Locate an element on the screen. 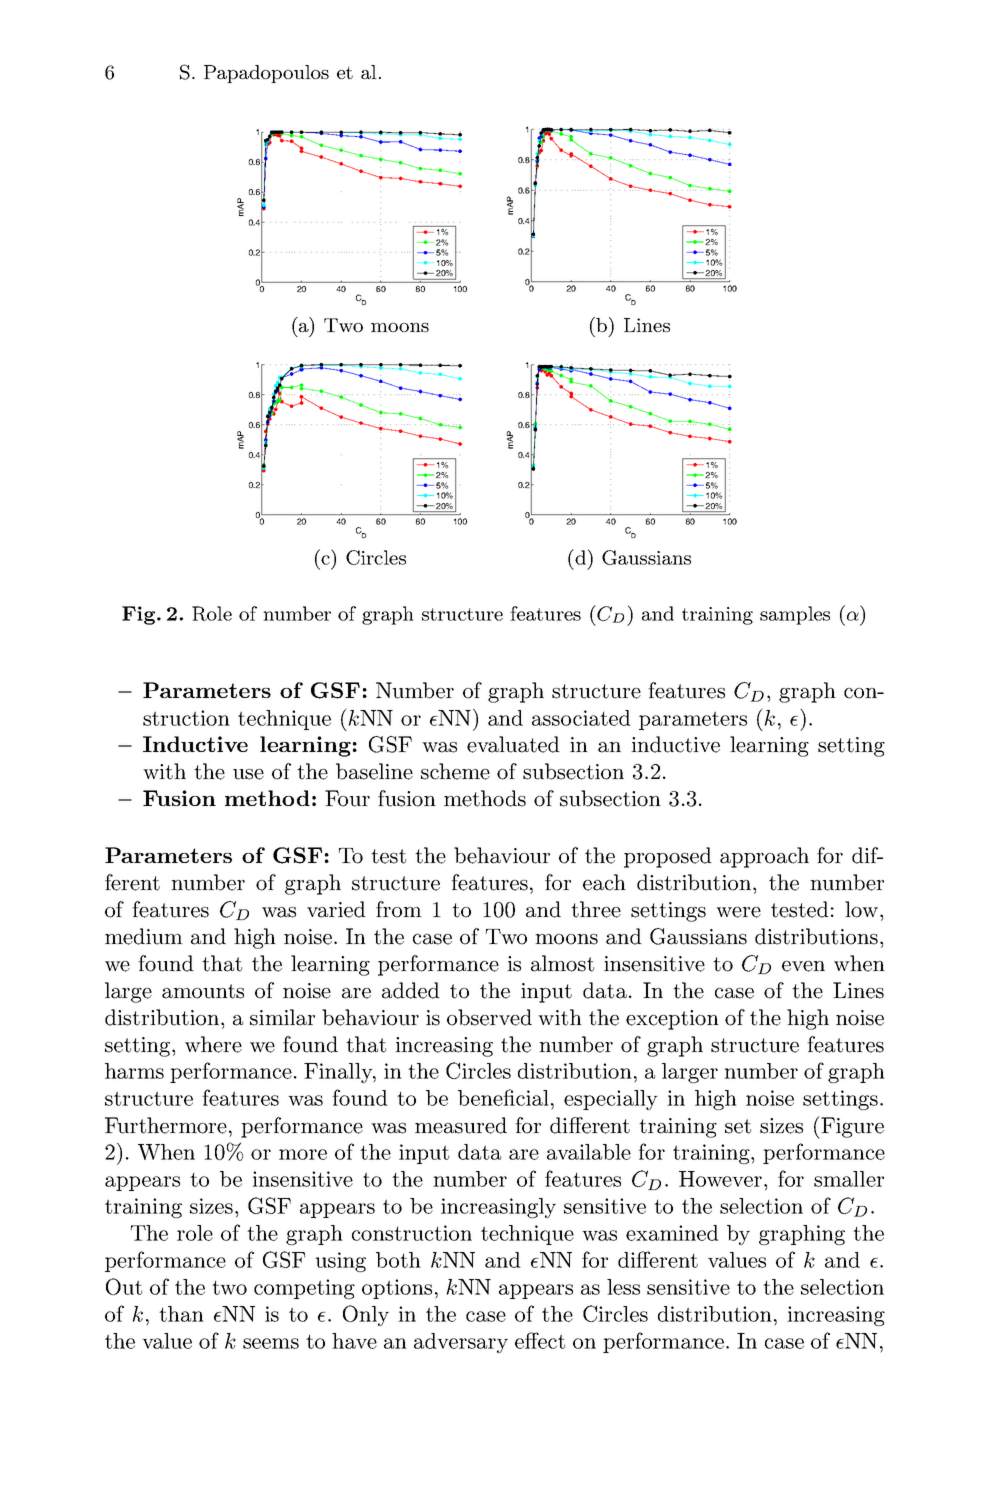  samples is located at coordinates (795, 615).
